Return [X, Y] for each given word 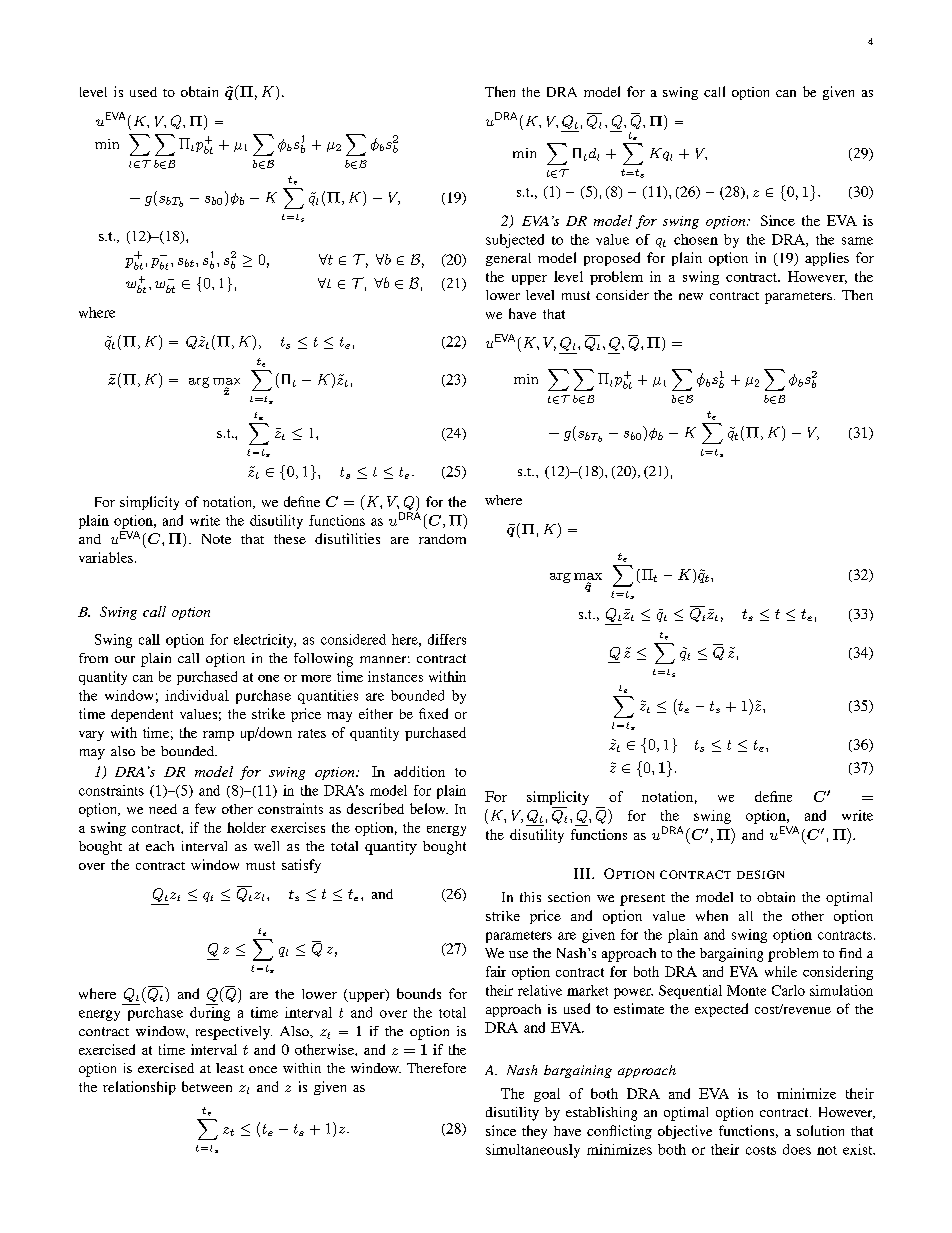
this [530, 897]
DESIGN [760, 874]
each [160, 846]
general [508, 259]
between [207, 1086]
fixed [433, 713]
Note [216, 539]
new [691, 296]
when [712, 915]
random [442, 539]
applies [827, 259]
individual [197, 695]
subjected [515, 241]
